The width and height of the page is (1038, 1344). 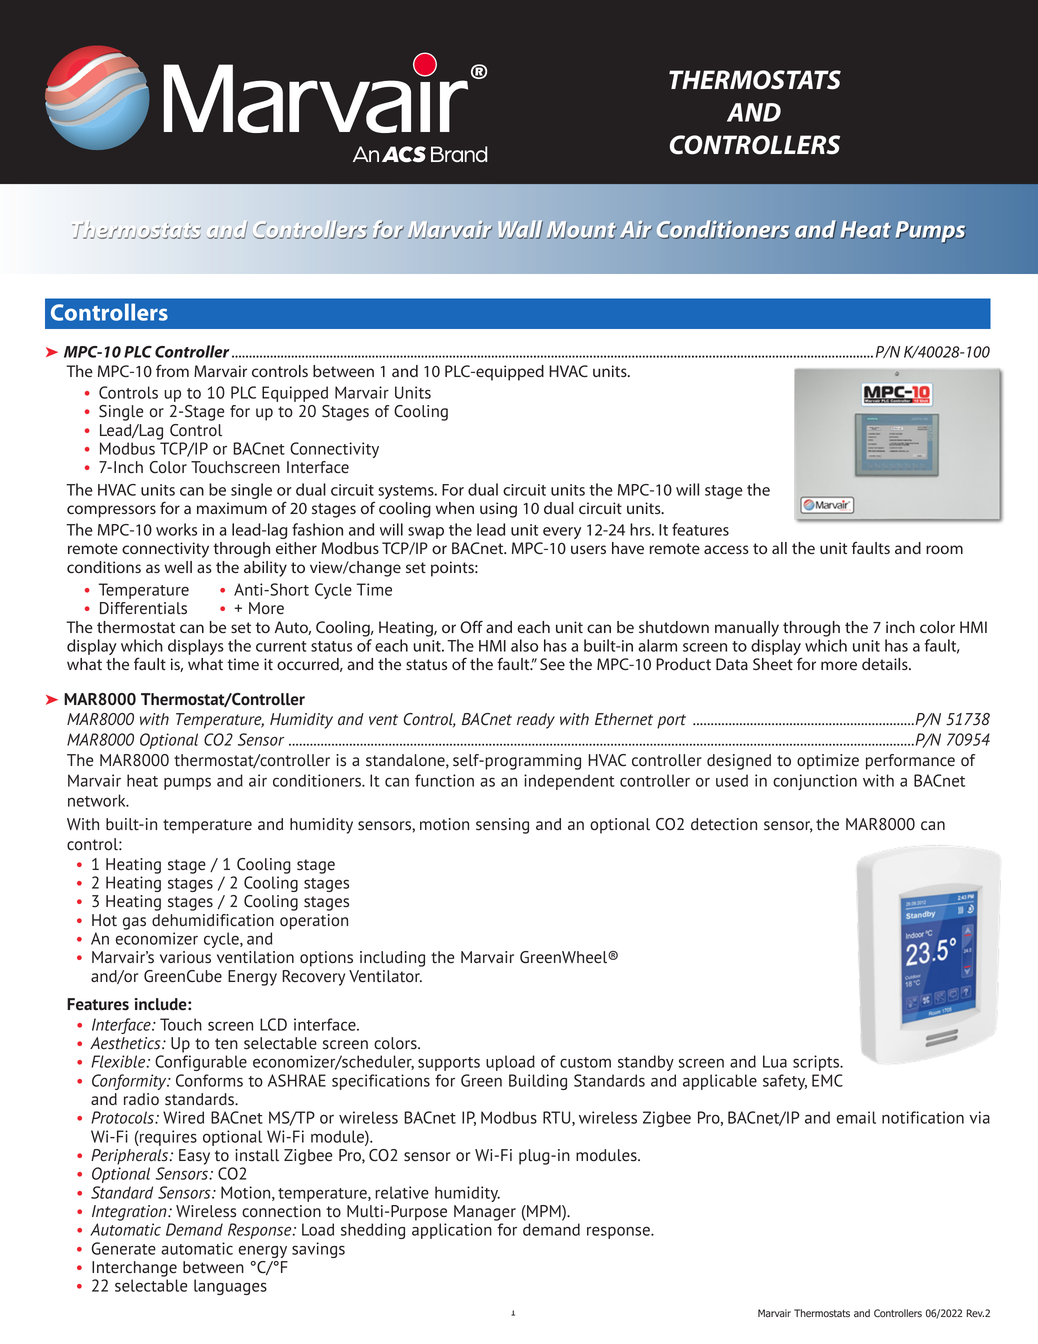 What do you see at coordinates (588, 549) in the page?
I see `users` at bounding box center [588, 549].
